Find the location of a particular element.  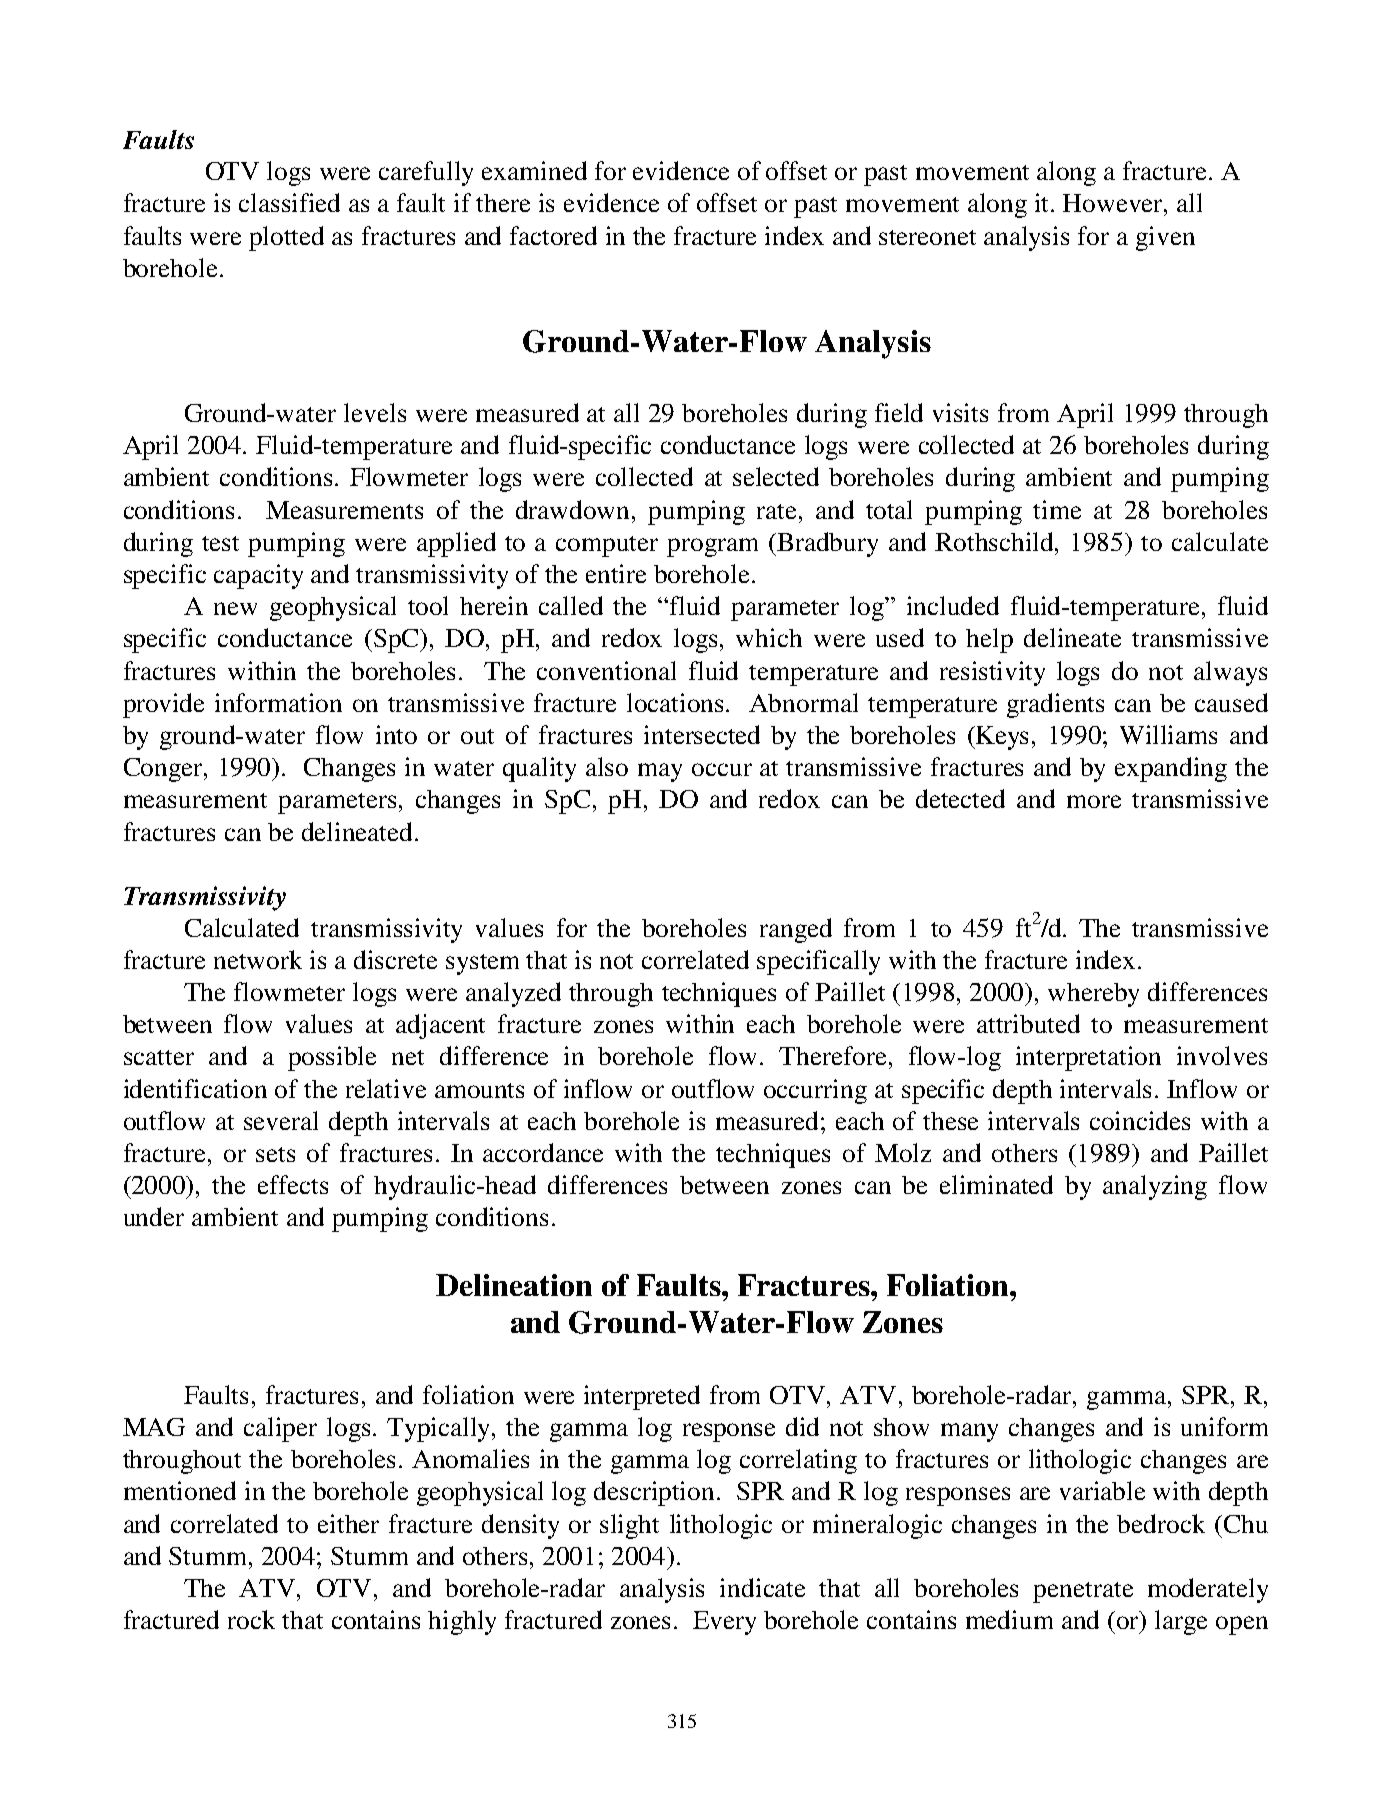

ranged is located at coordinates (796, 930).
